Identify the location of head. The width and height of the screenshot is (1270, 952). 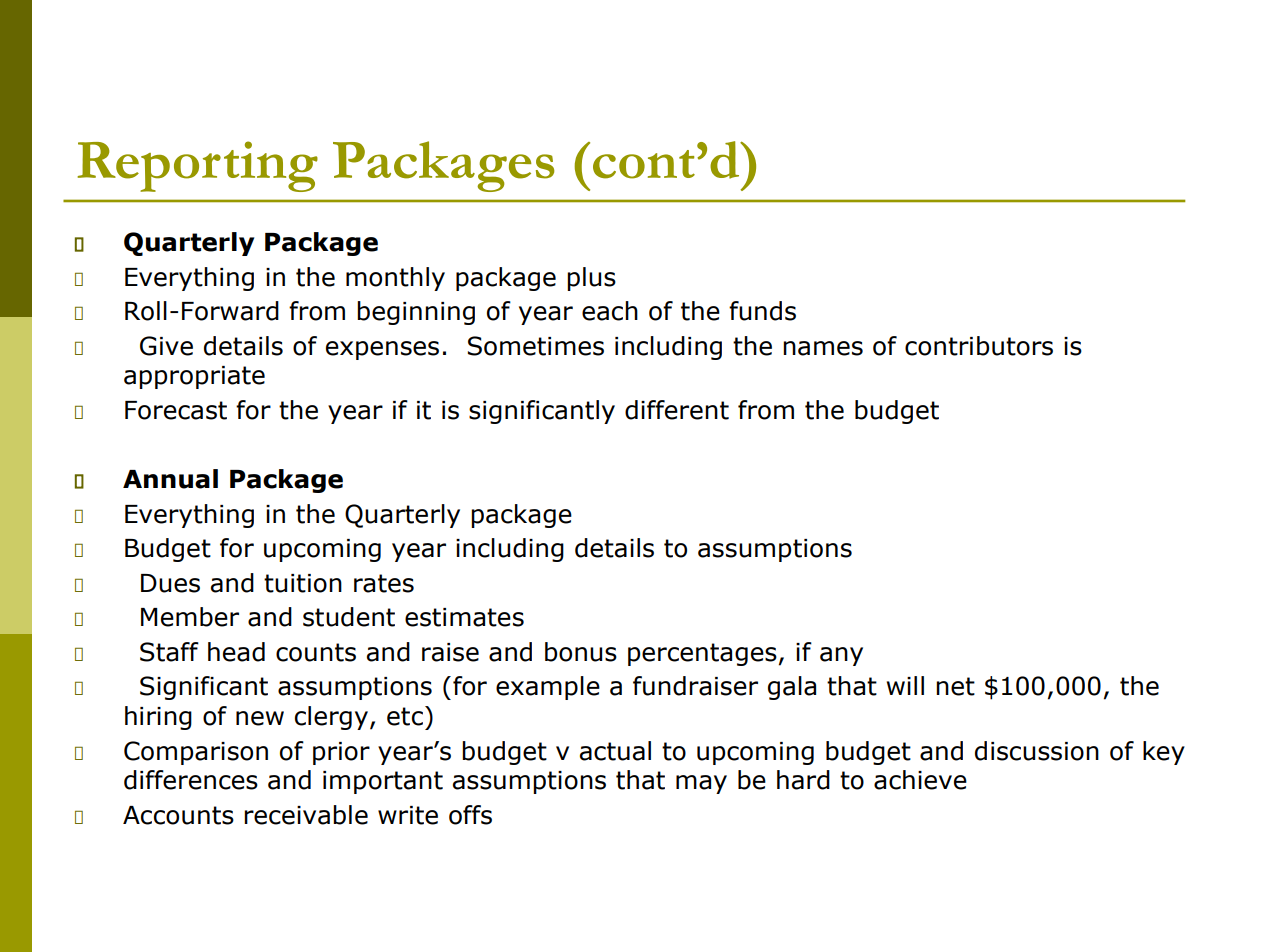
(236, 652).
